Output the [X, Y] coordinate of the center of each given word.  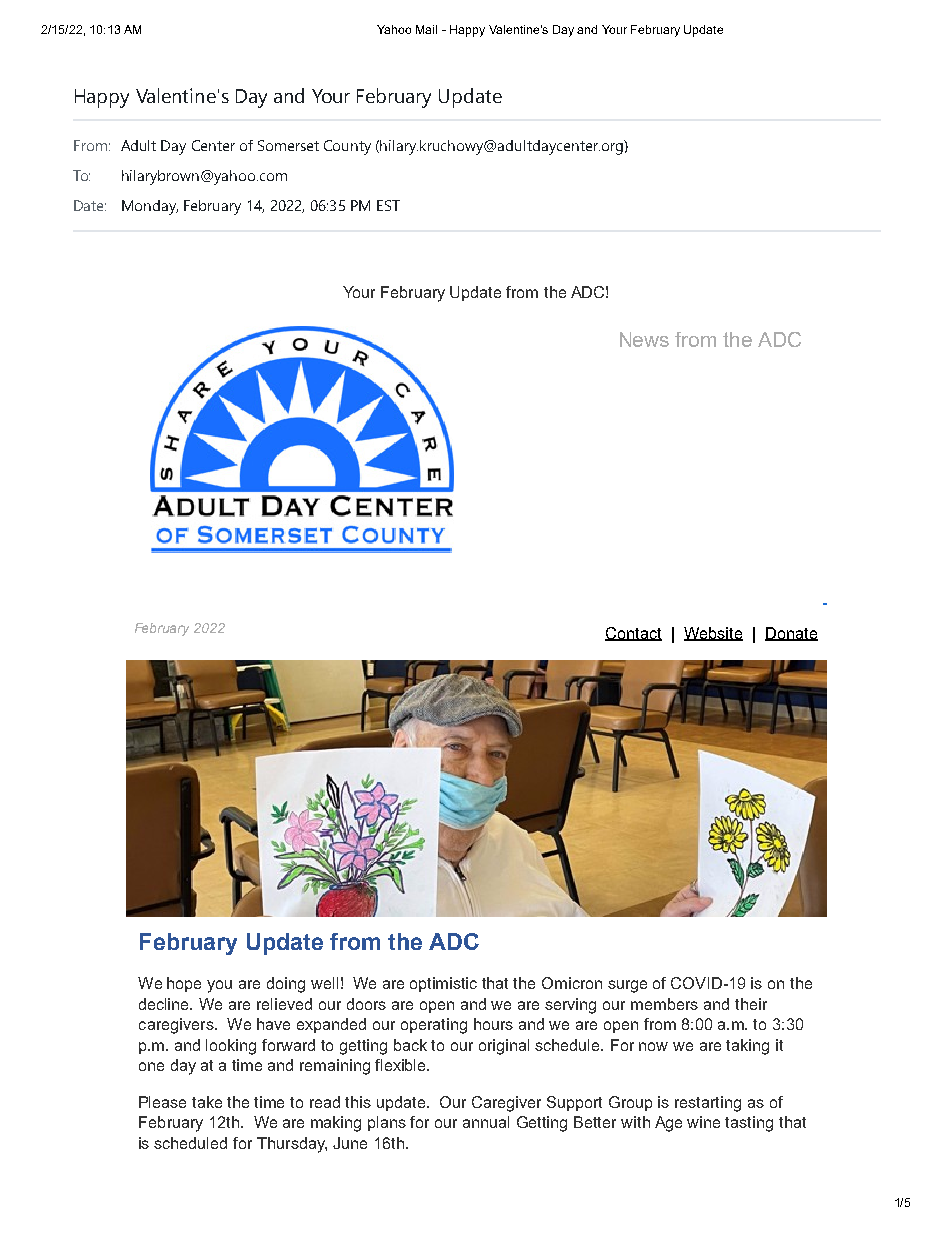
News [644, 339]
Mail [426, 29]
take [207, 1102]
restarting [708, 1104]
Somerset [288, 145]
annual [486, 1122]
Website [713, 634]
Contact [633, 634]
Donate [791, 634]
